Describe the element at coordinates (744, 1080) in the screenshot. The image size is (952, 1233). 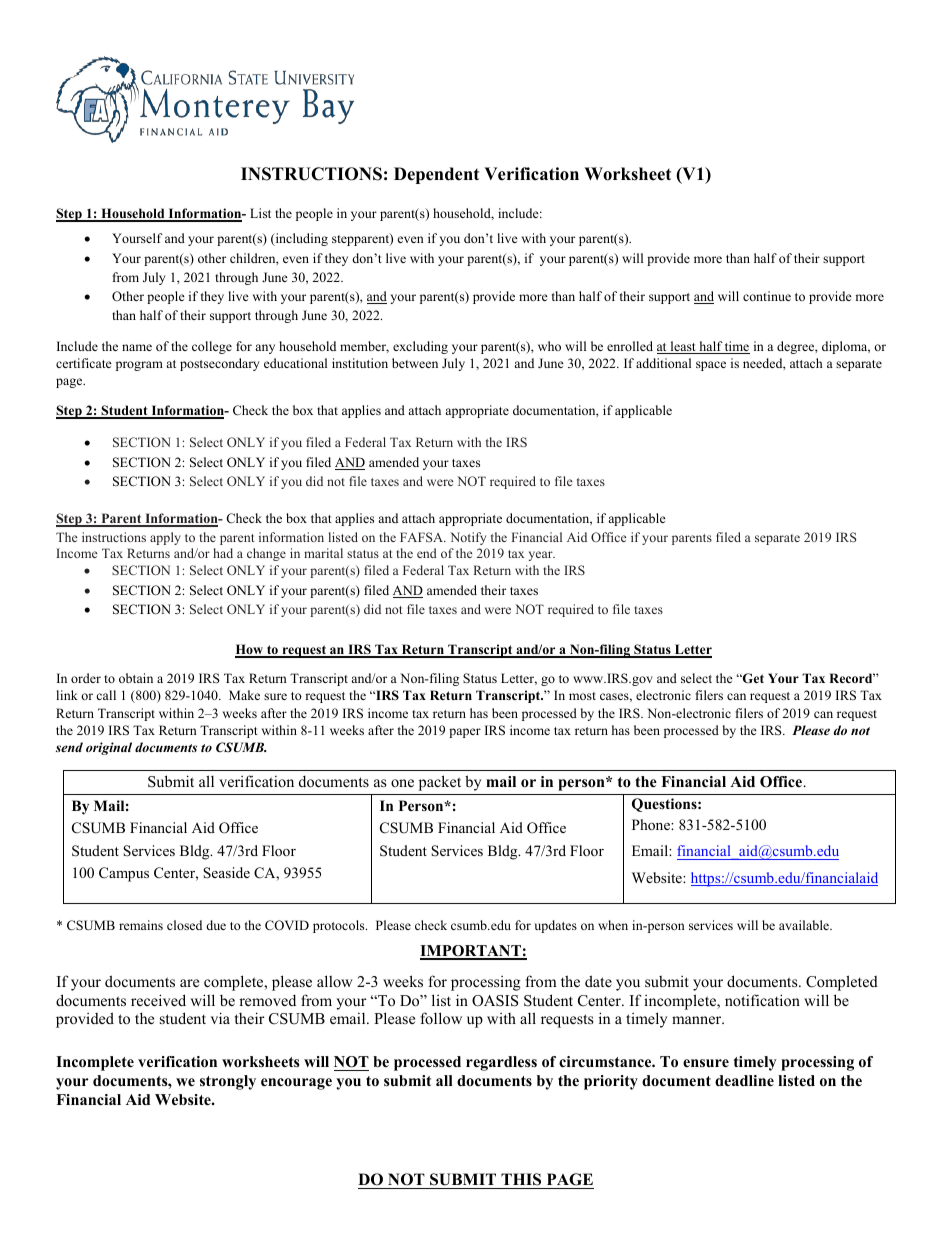
I see `deadline` at that location.
